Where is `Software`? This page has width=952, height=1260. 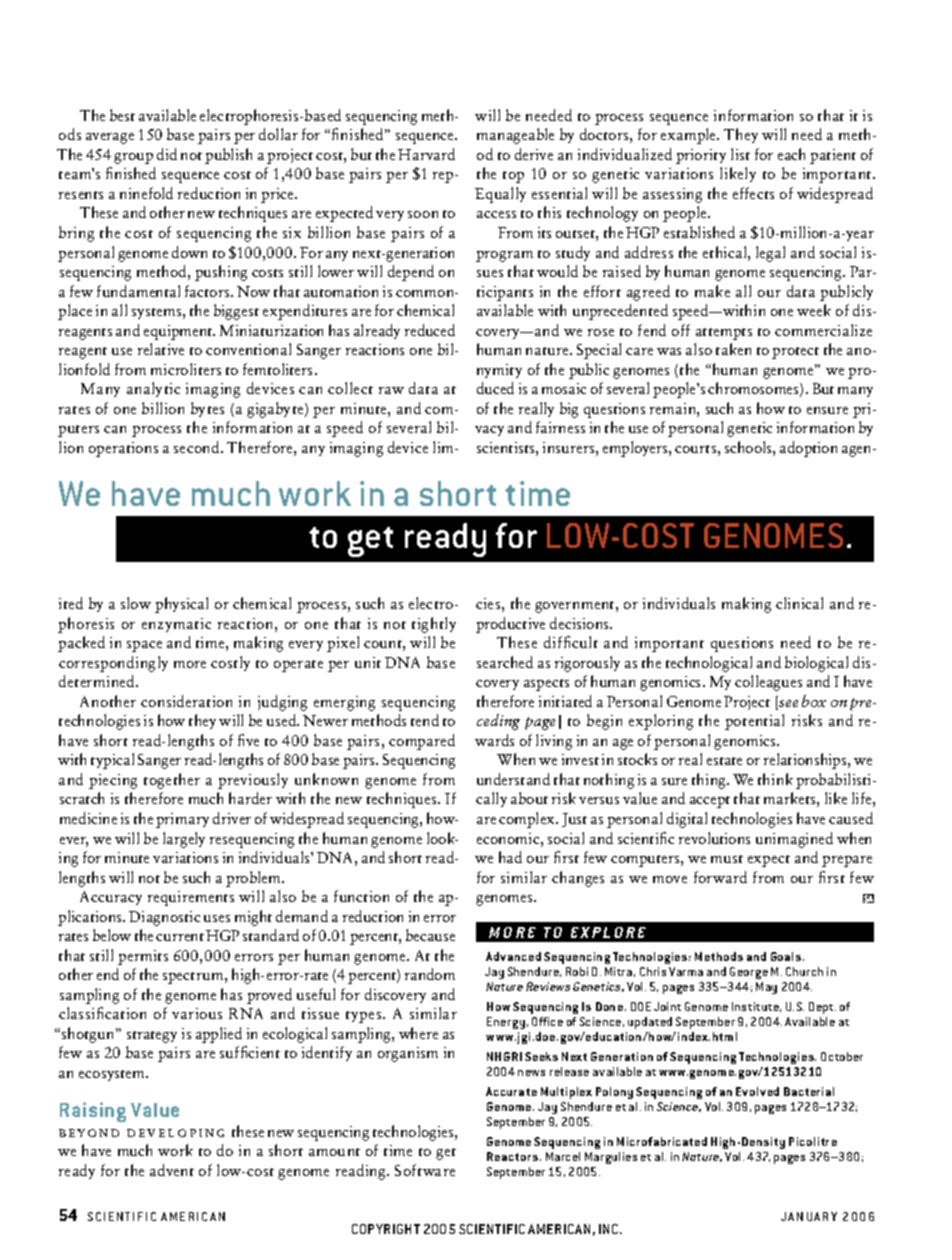
Software is located at coordinates (425, 1170).
